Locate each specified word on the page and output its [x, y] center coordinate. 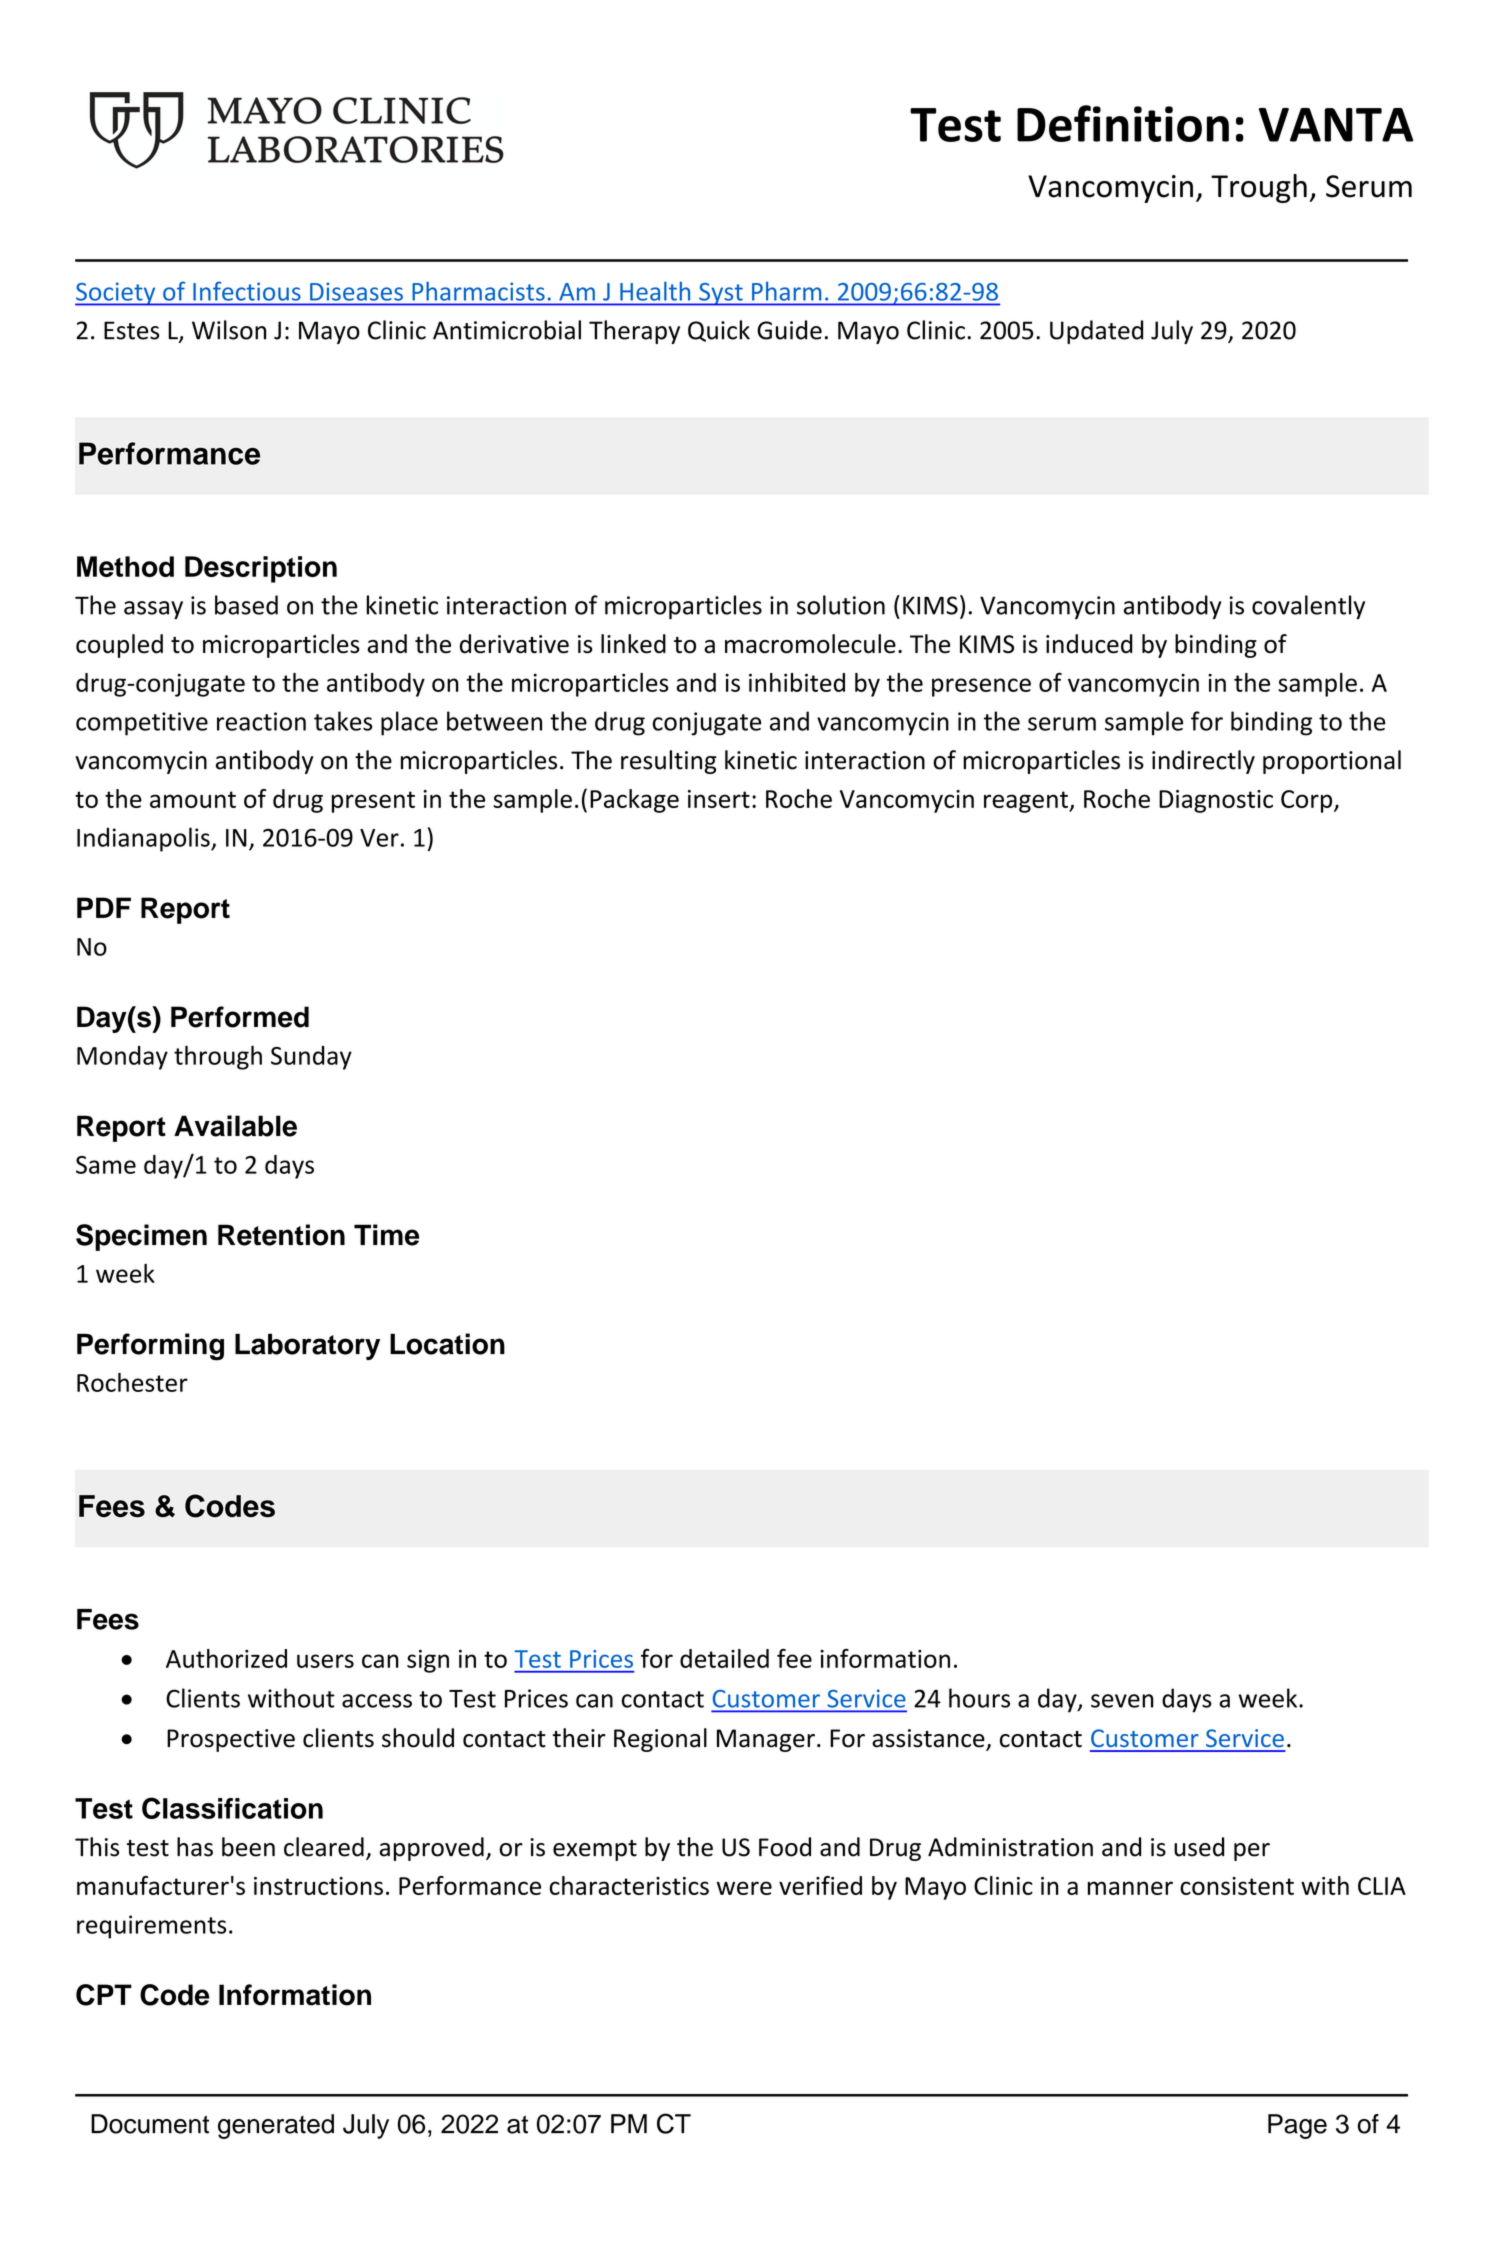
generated [276, 2126]
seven [1122, 1701]
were [744, 1888]
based [246, 605]
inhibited [797, 682]
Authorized [226, 1658]
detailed [724, 1658]
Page [1297, 2126]
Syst [721, 294]
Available [235, 1126]
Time [386, 1235]
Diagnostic [1216, 801]
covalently [1308, 607]
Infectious [246, 291]
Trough [1259, 188]
